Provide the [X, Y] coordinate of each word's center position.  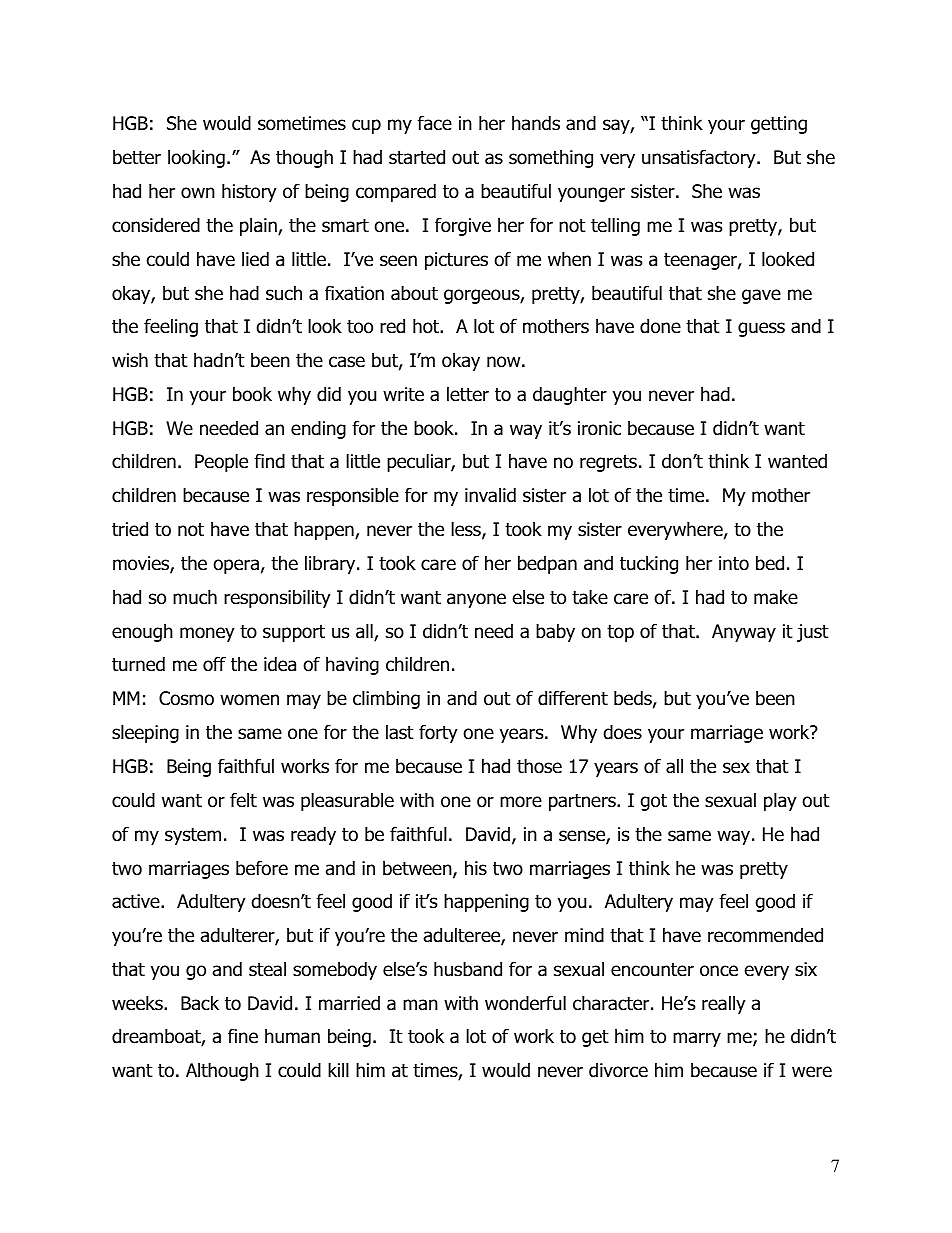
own [198, 193]
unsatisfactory [700, 158]
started [417, 157]
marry [697, 1039]
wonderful [525, 1003]
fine [243, 1036]
